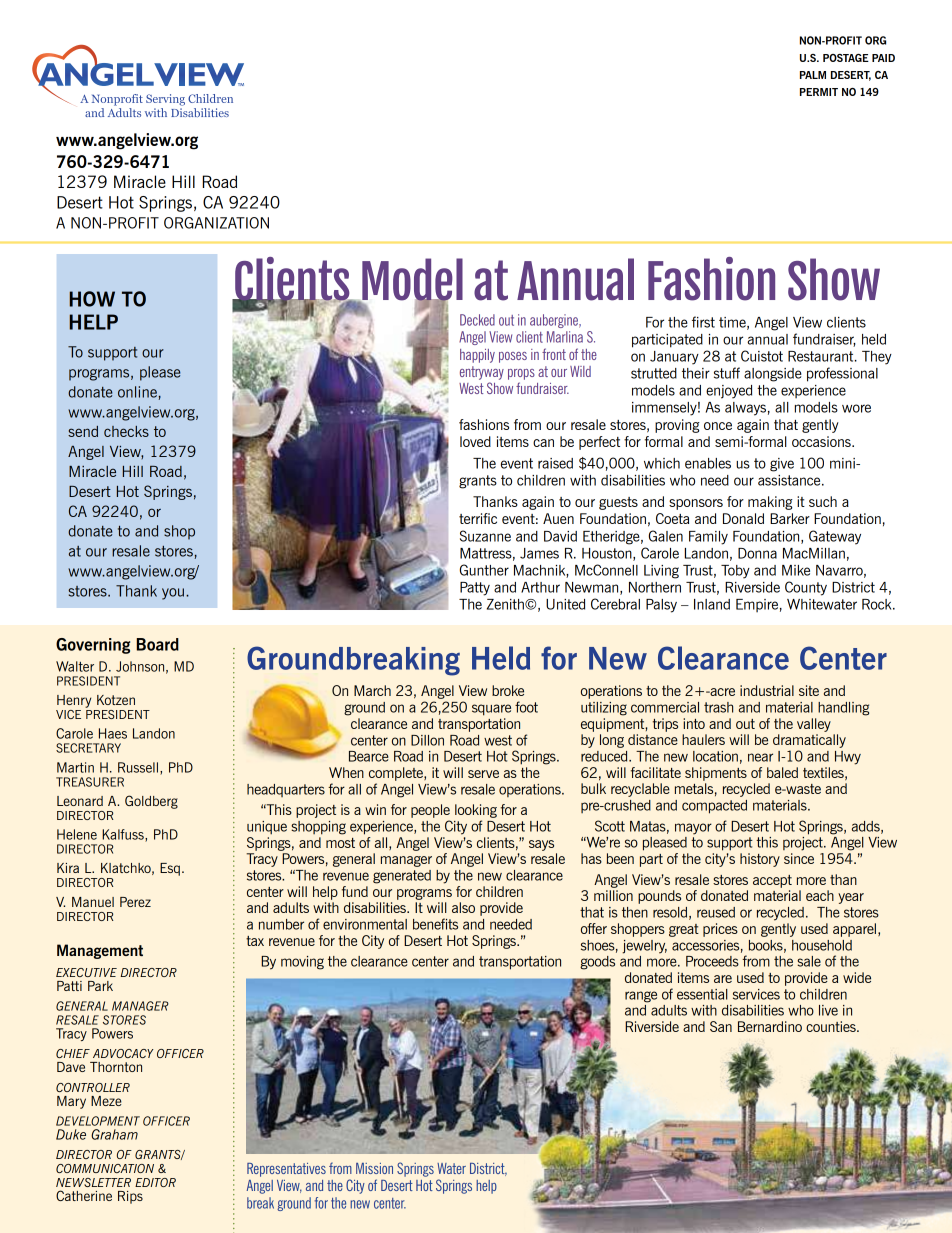 This document has height=1233, width=952. Describe the element at coordinates (476, 811) in the document. I see `looking` at that location.
